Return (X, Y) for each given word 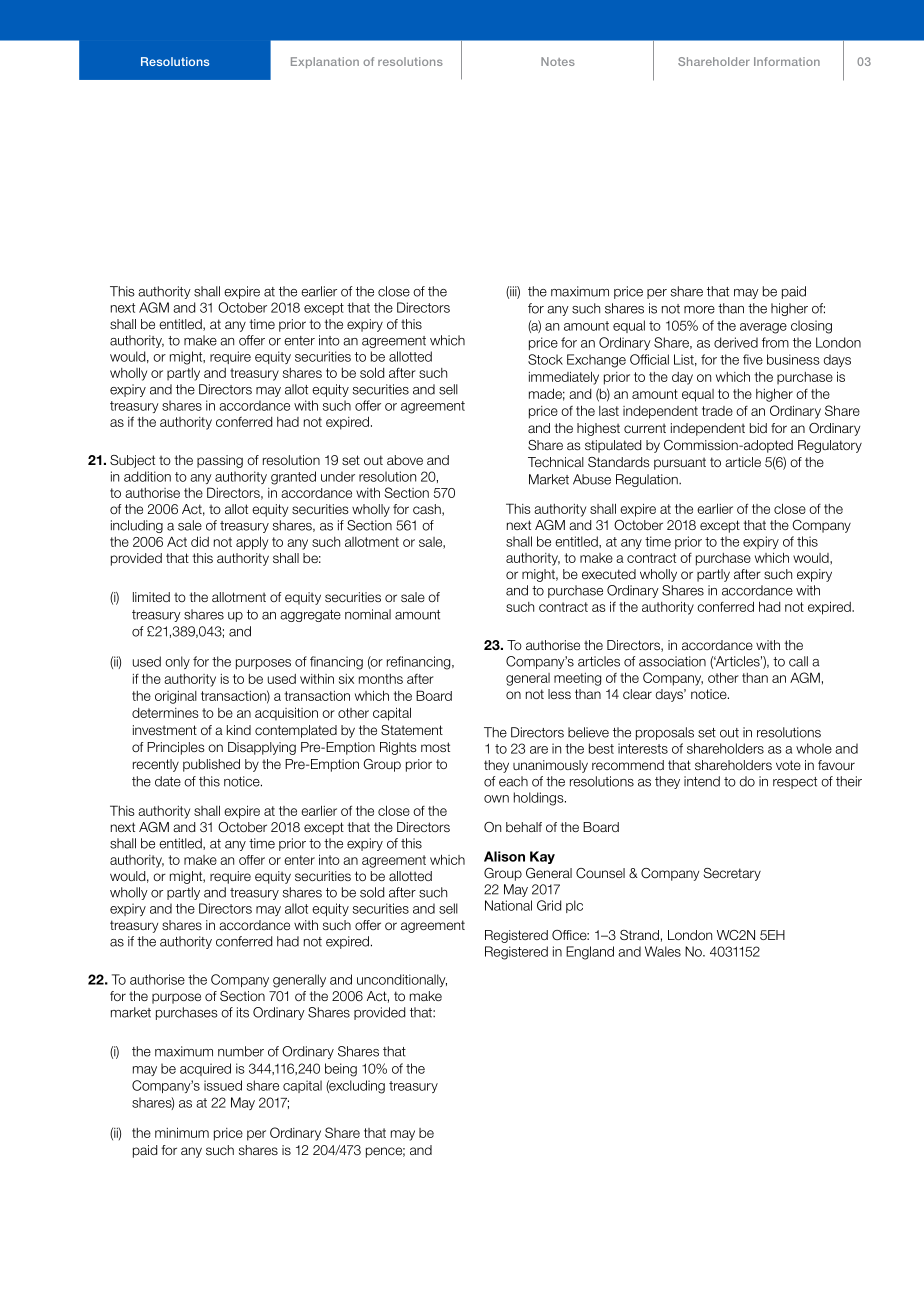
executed (609, 574)
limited (151, 597)
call (798, 661)
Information (787, 61)
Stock (545, 359)
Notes (558, 61)
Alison (504, 856)
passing (220, 461)
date (168, 781)
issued (223, 1085)
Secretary (732, 874)
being (341, 1070)
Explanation (325, 62)
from (775, 342)
